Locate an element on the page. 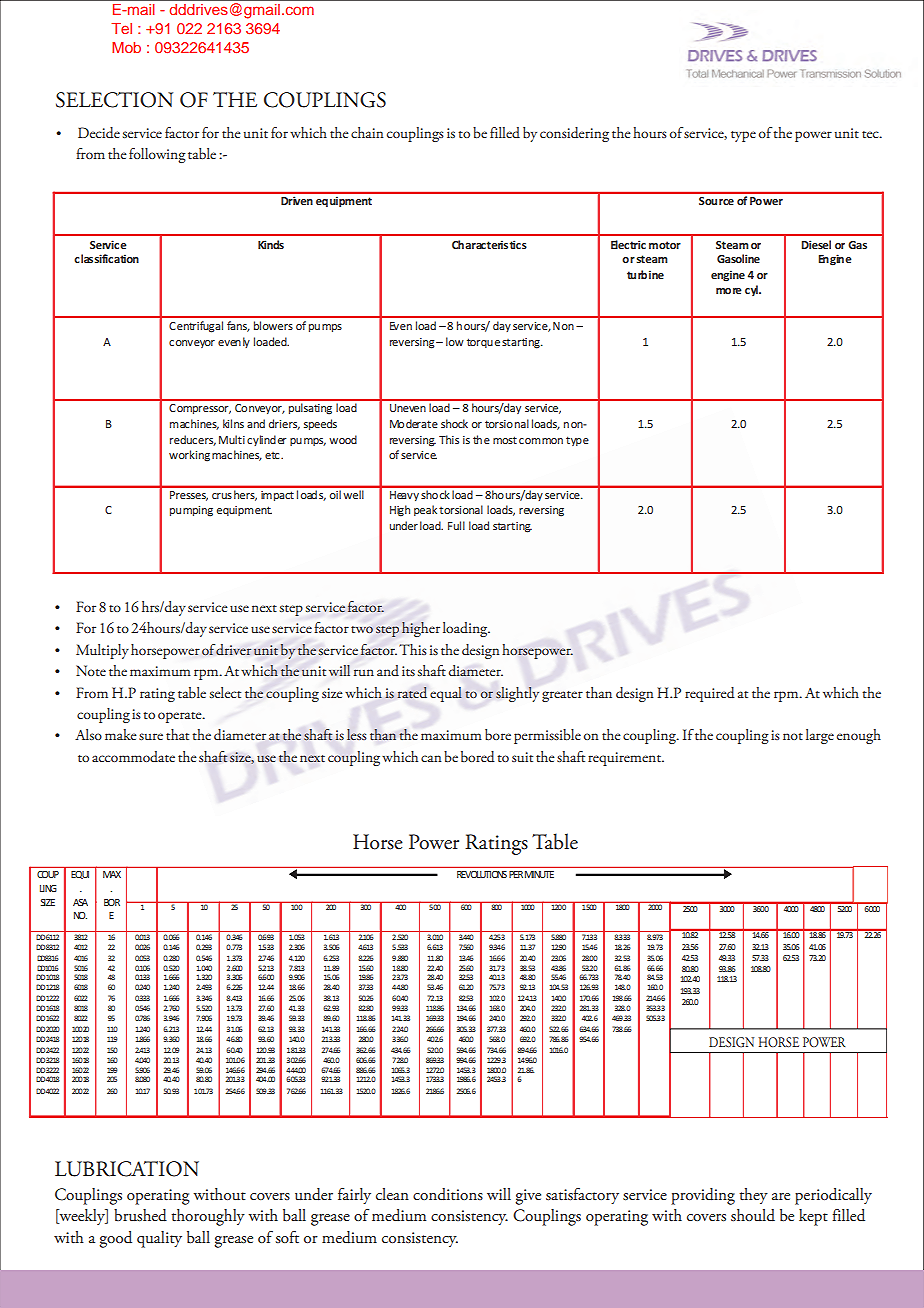 Image resolution: width=924 pixels, height=1308 pixels. Mob is located at coordinates (126, 47).
